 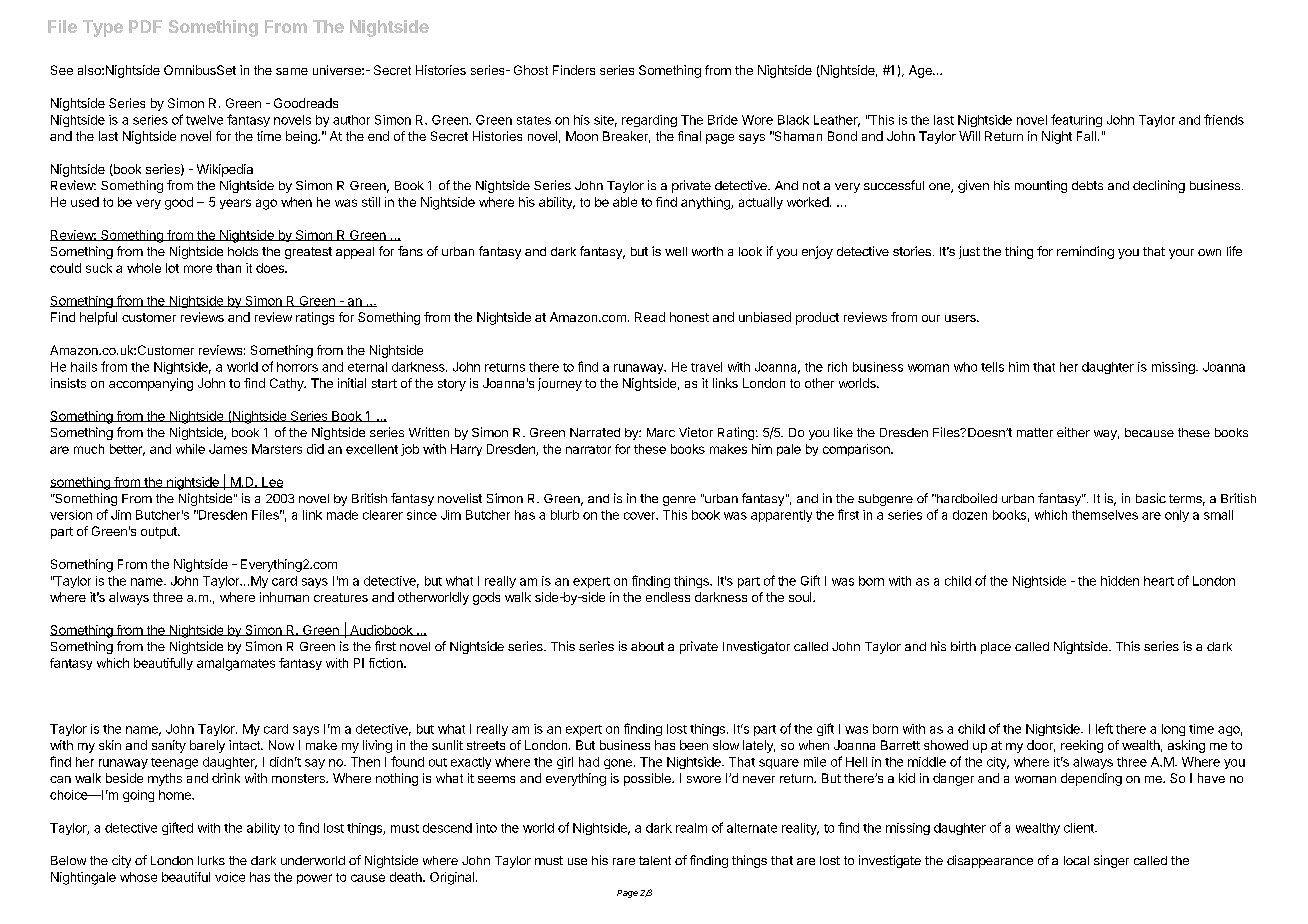 I want to click on featuring, so click(x=1076, y=120).
